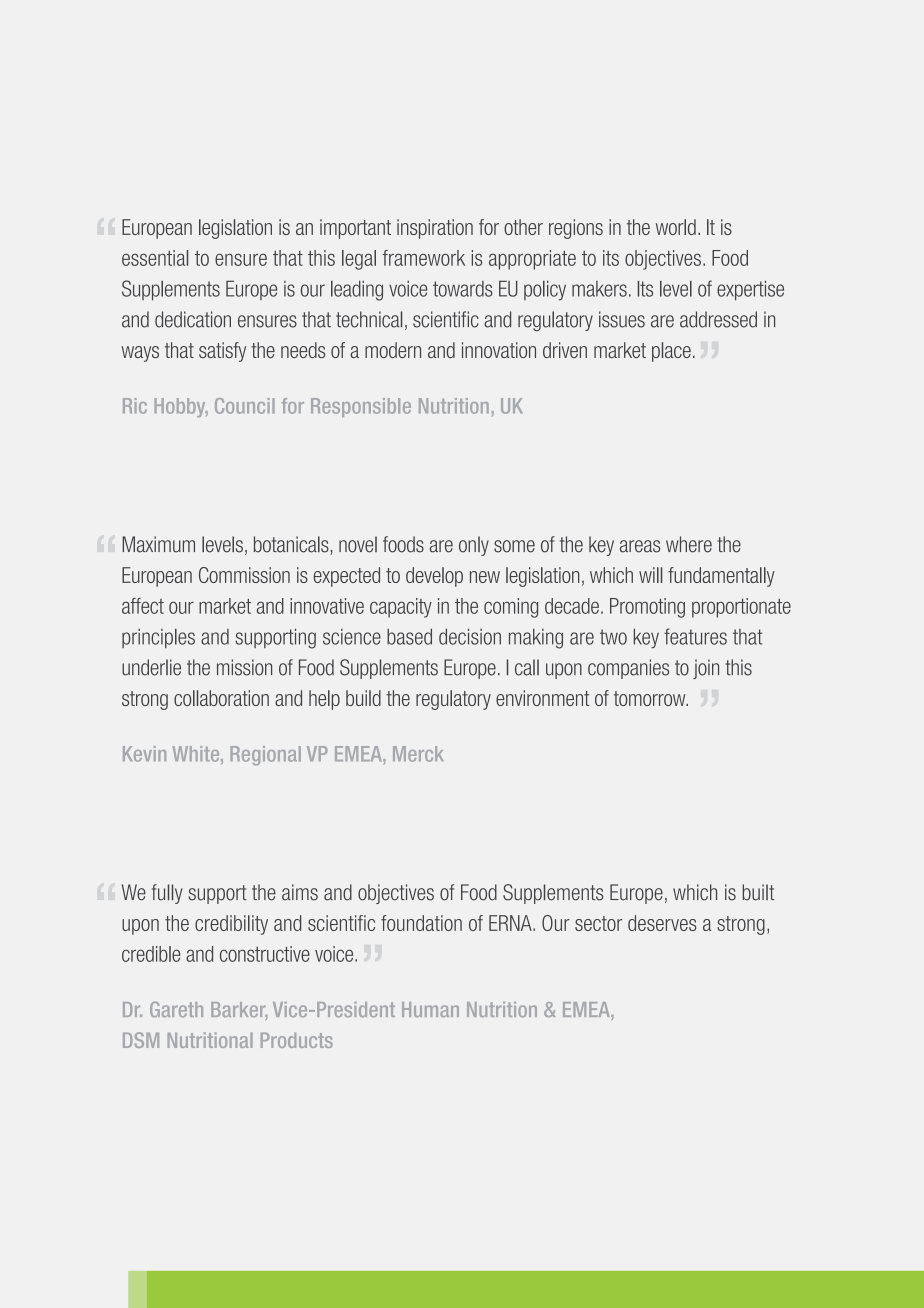  What do you see at coordinates (361, 407) in the image?
I see `Responsible` at bounding box center [361, 407].
